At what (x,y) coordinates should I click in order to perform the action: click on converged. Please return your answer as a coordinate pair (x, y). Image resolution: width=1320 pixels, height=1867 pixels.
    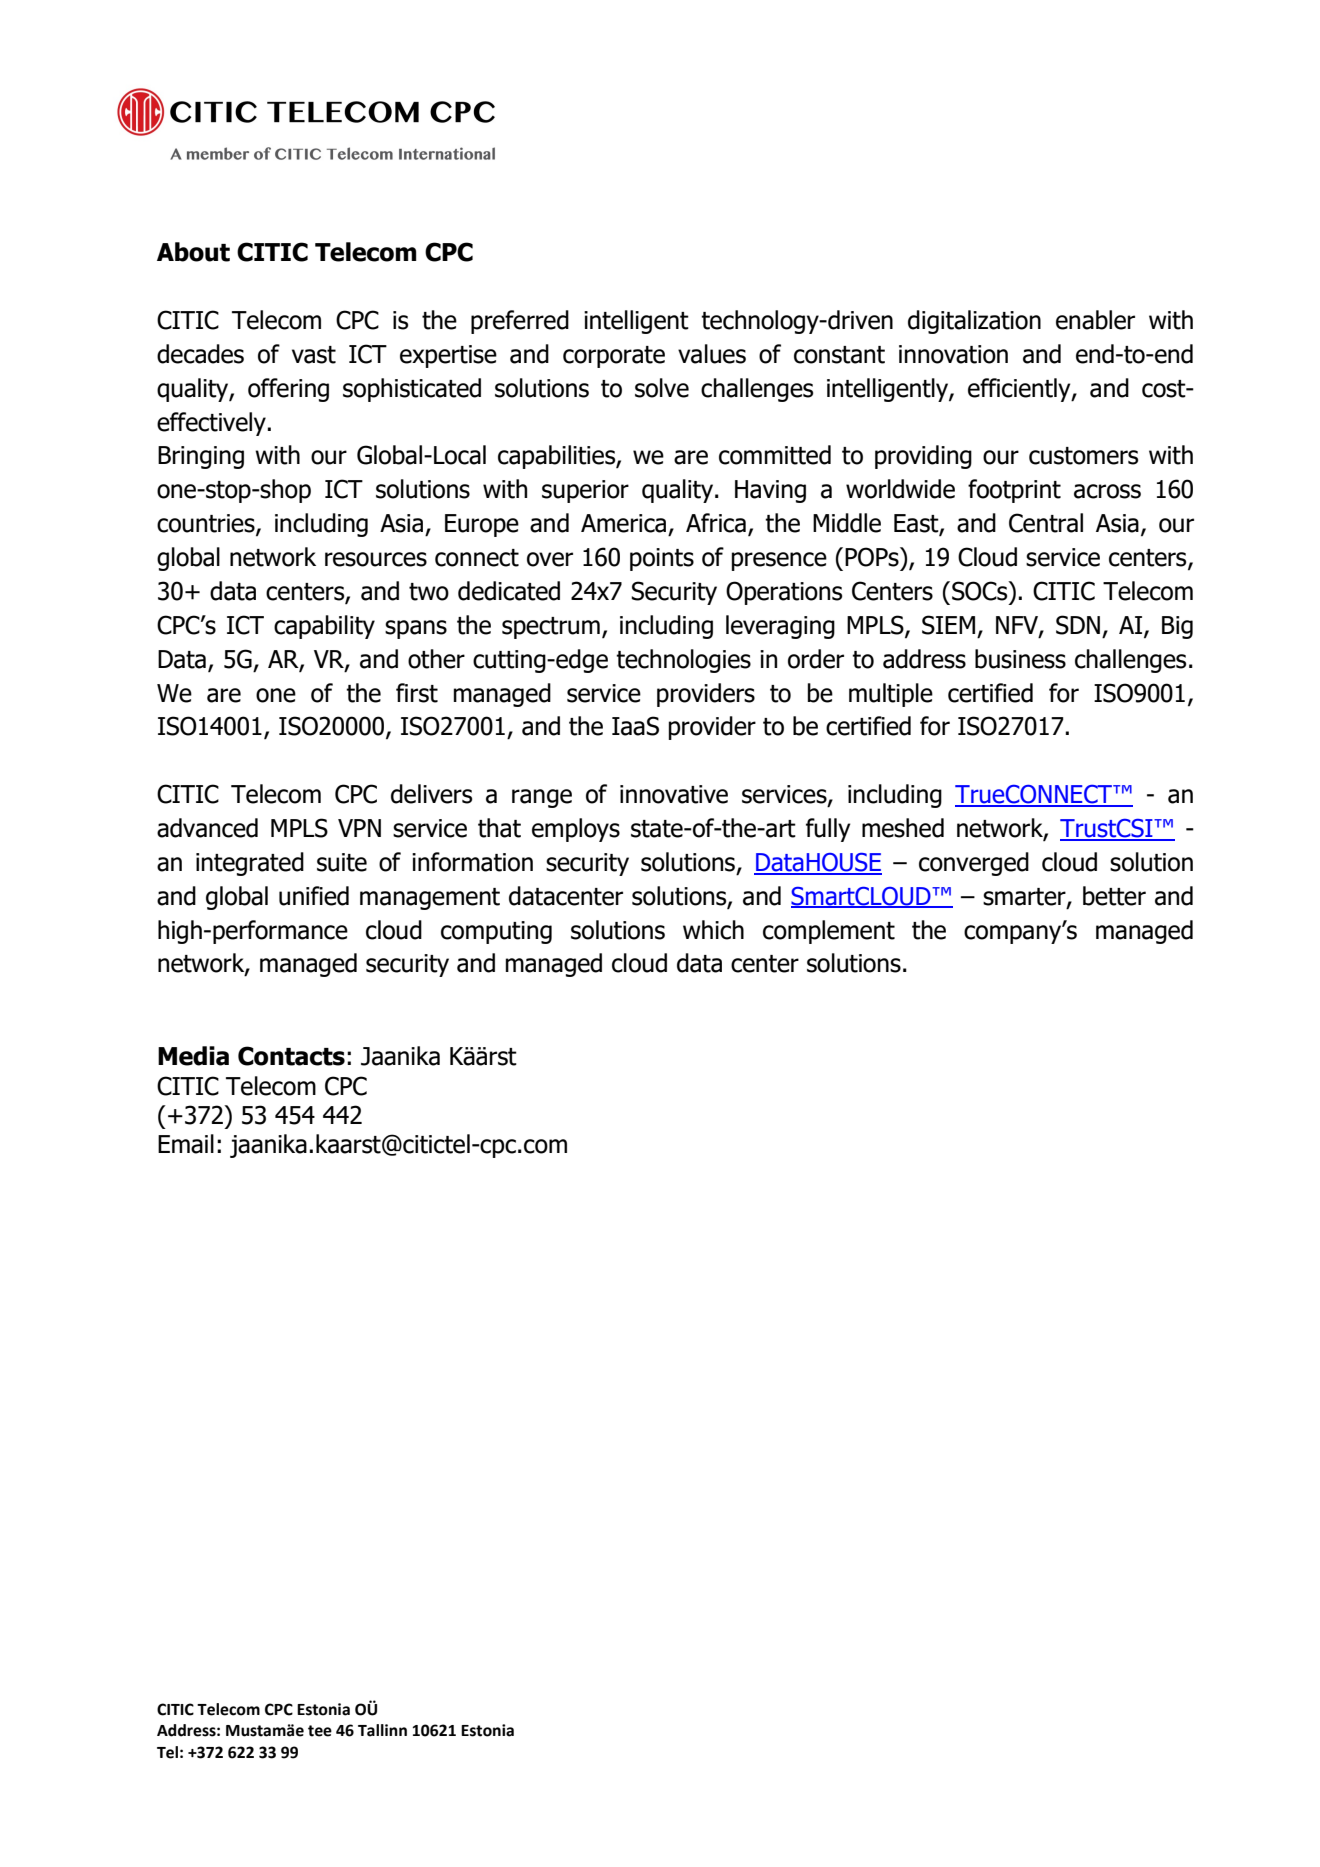
    Looking at the image, I should click on (974, 864).
